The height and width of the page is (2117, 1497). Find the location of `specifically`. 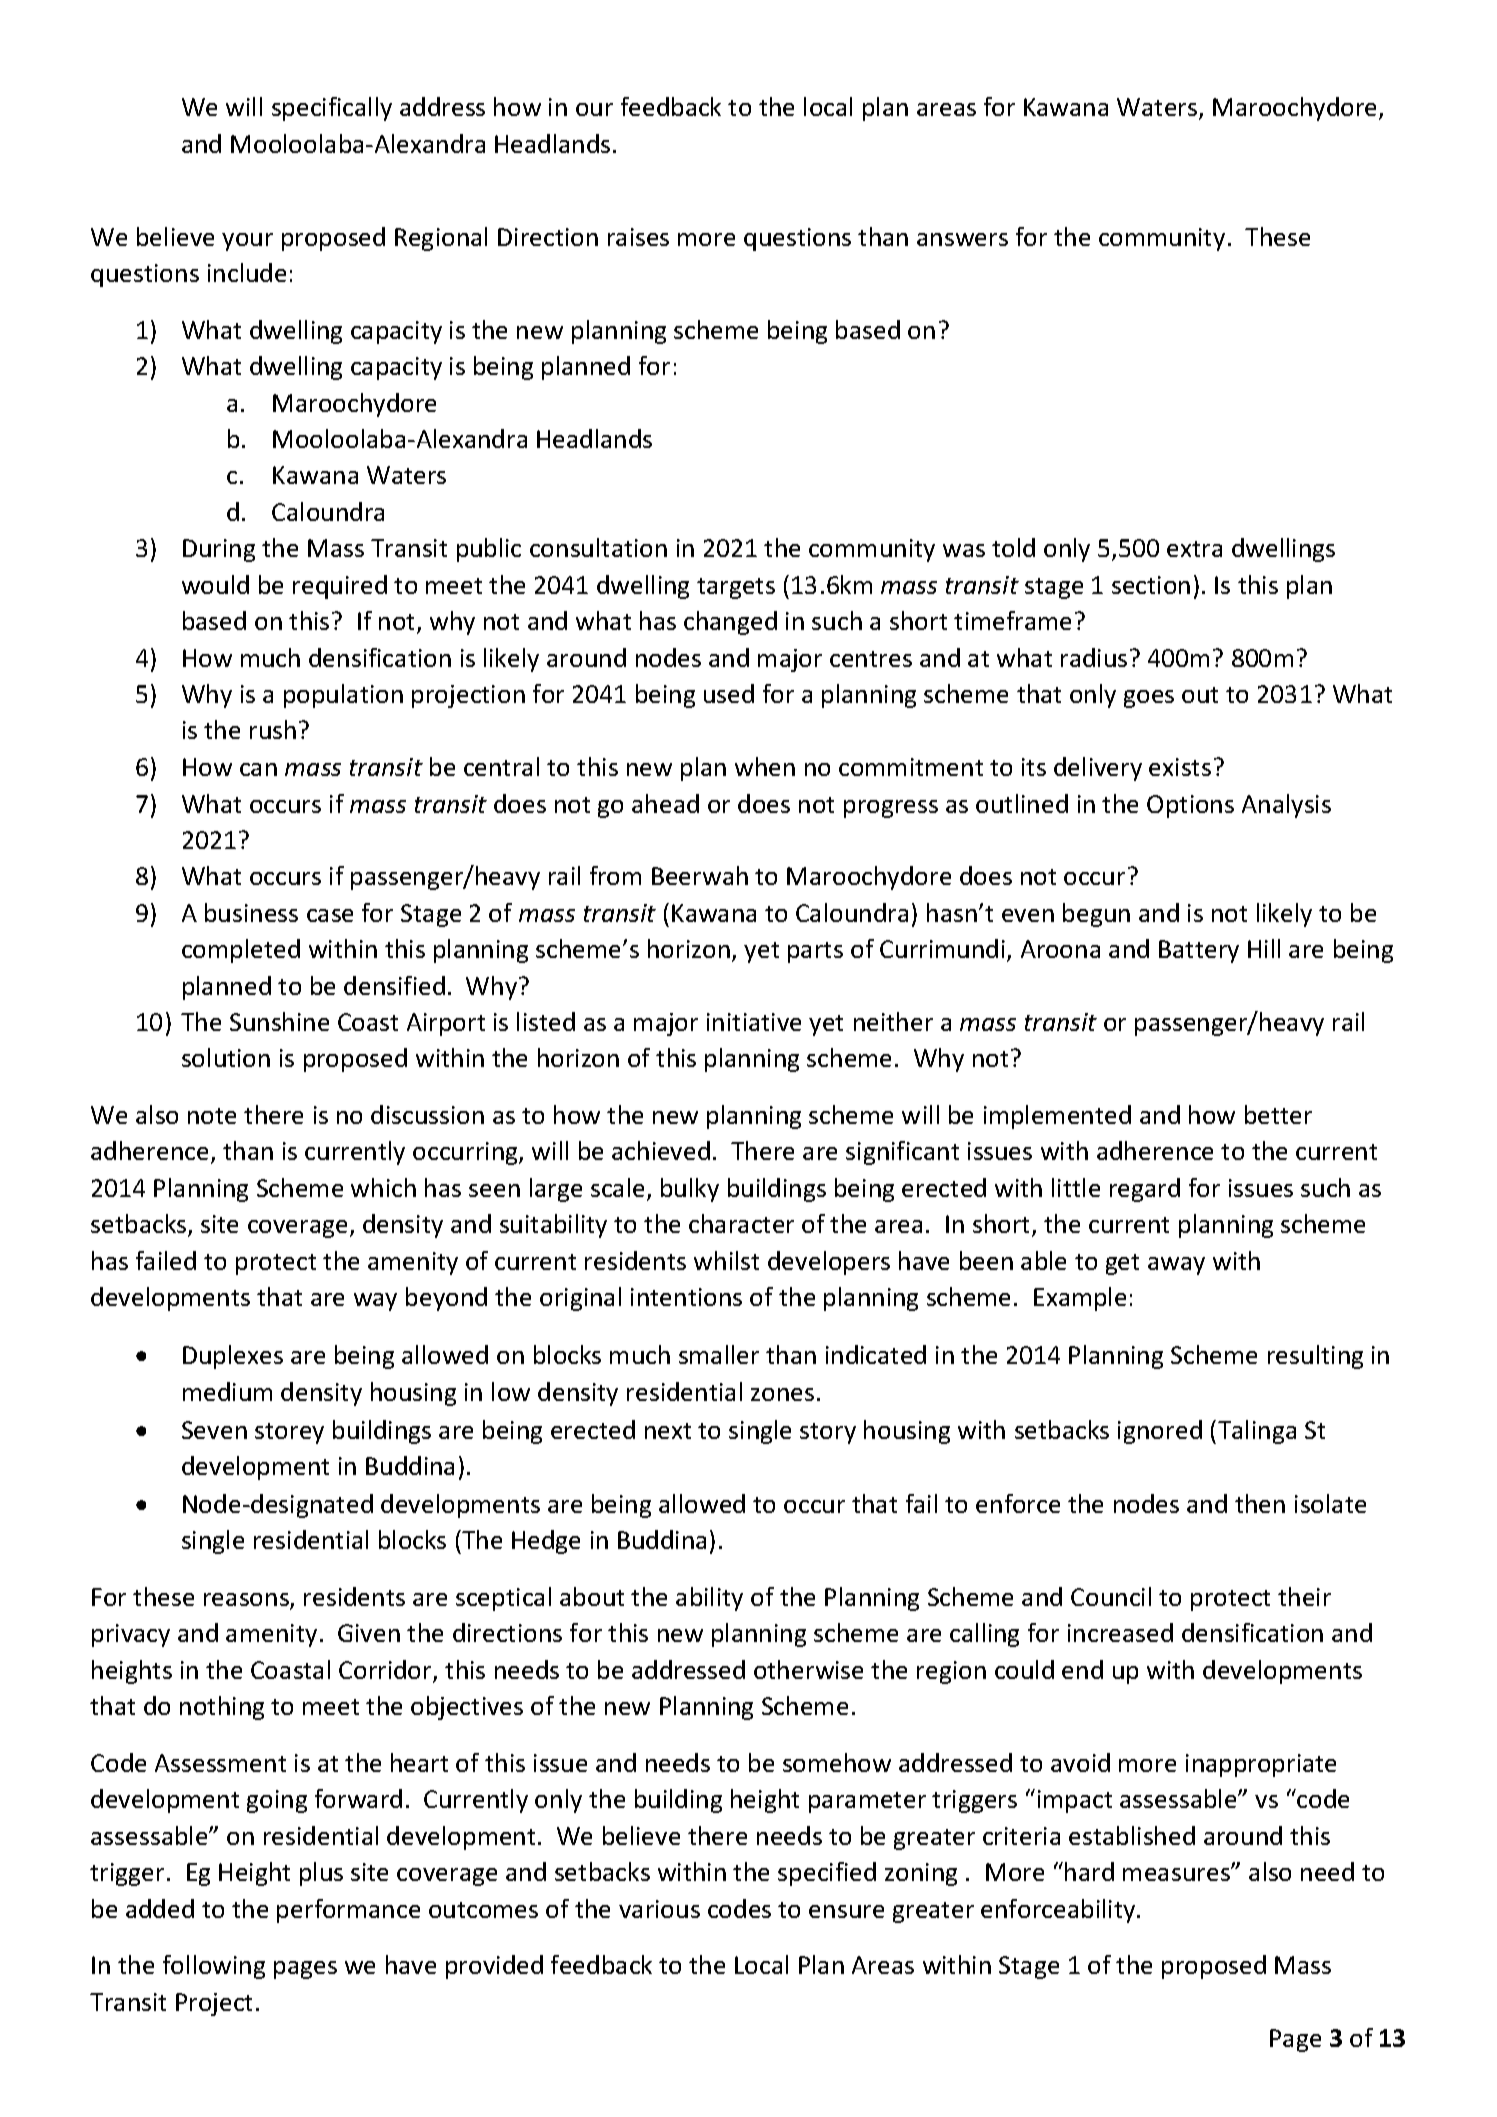

specifically is located at coordinates (332, 109).
